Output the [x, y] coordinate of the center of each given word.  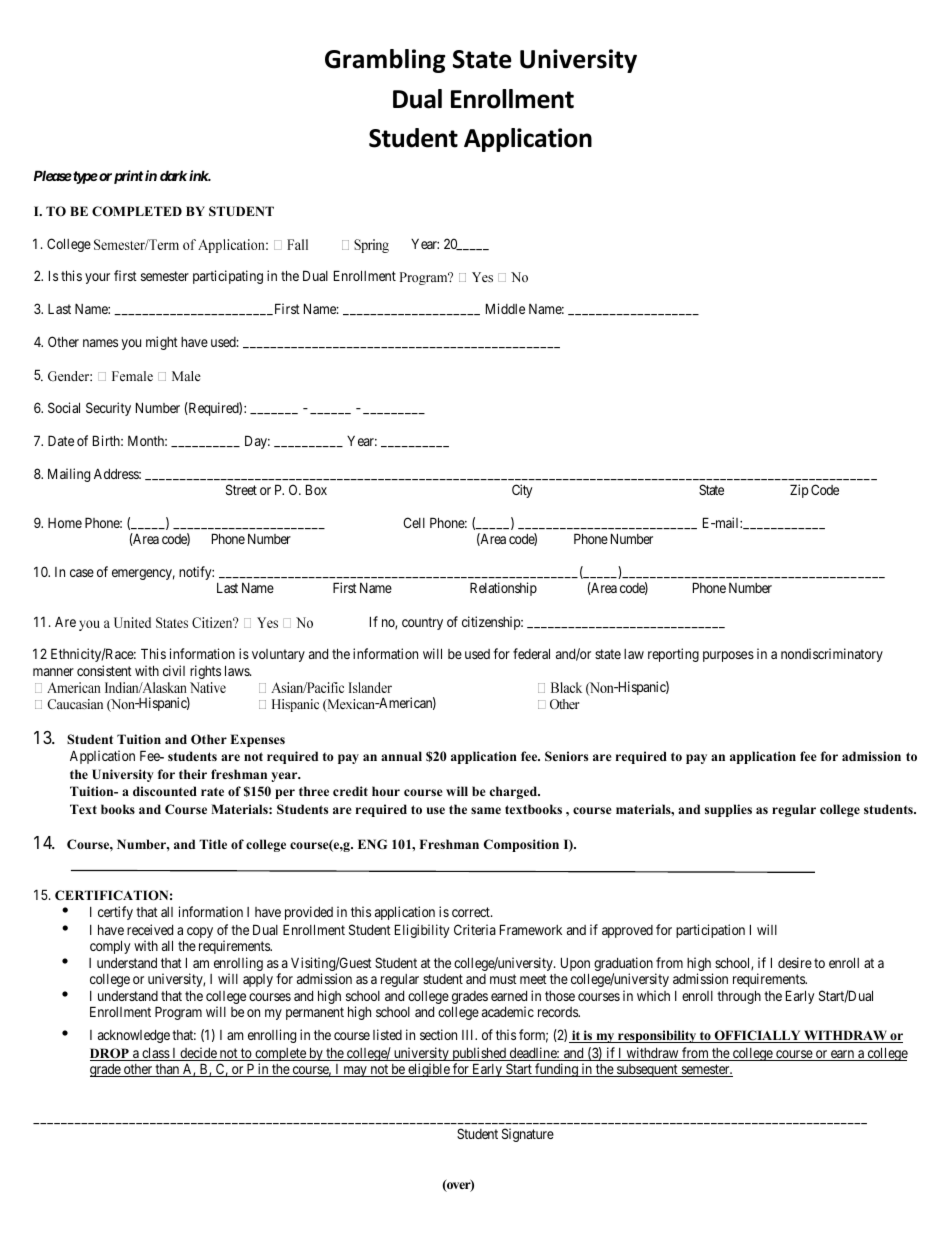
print [128, 177]
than [168, 1070]
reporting [673, 655]
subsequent [647, 1070]
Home [65, 523]
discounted [165, 791]
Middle [505, 308]
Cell [414, 522]
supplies [728, 810]
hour [386, 791]
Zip [799, 491]
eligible [429, 1070]
